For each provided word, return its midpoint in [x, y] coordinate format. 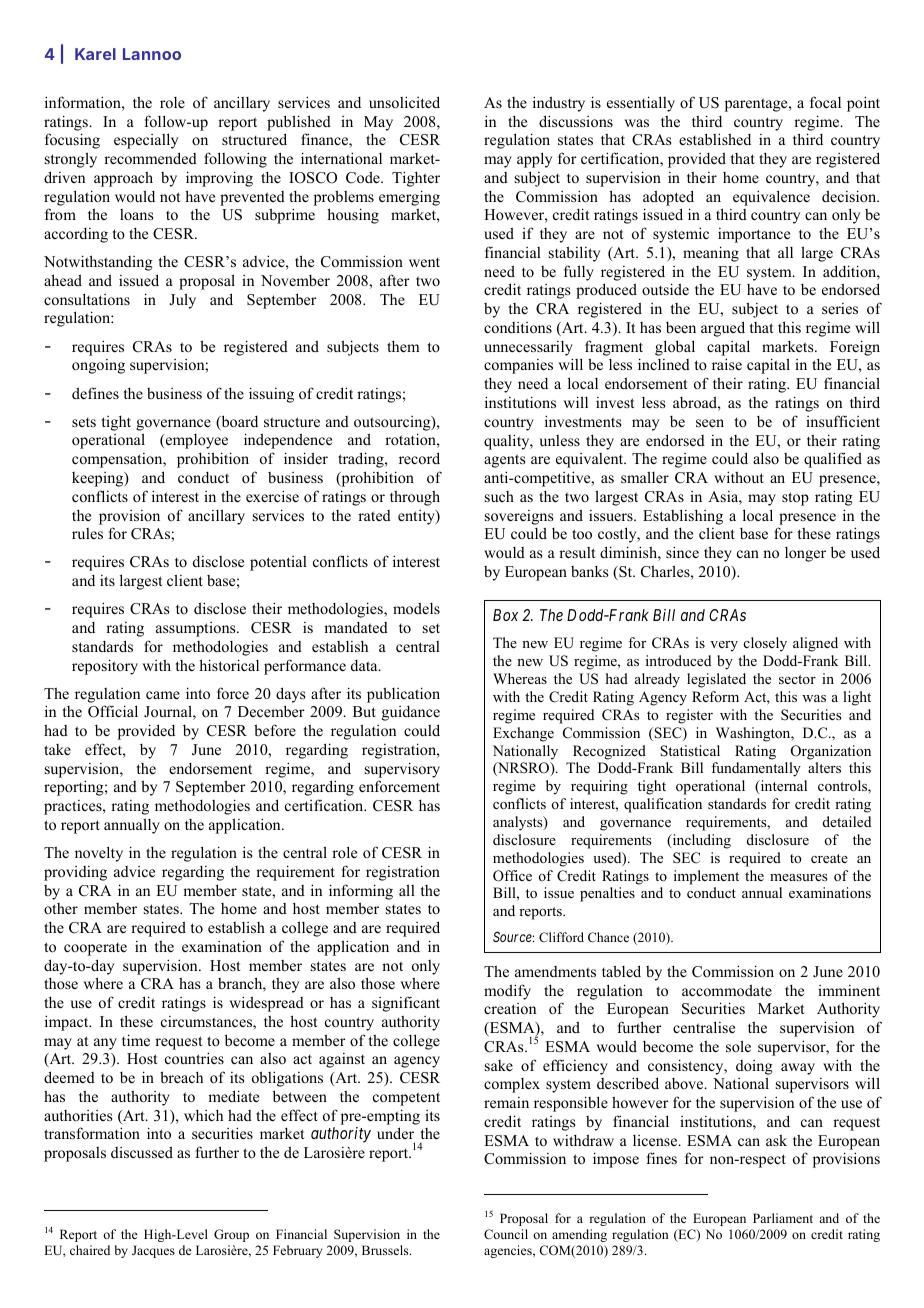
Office [512, 876]
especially [146, 141]
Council [506, 1234]
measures [798, 877]
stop [795, 499]
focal [825, 102]
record [419, 458]
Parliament [783, 1218]
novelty [99, 854]
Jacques [153, 1251]
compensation [118, 460]
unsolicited [404, 102]
